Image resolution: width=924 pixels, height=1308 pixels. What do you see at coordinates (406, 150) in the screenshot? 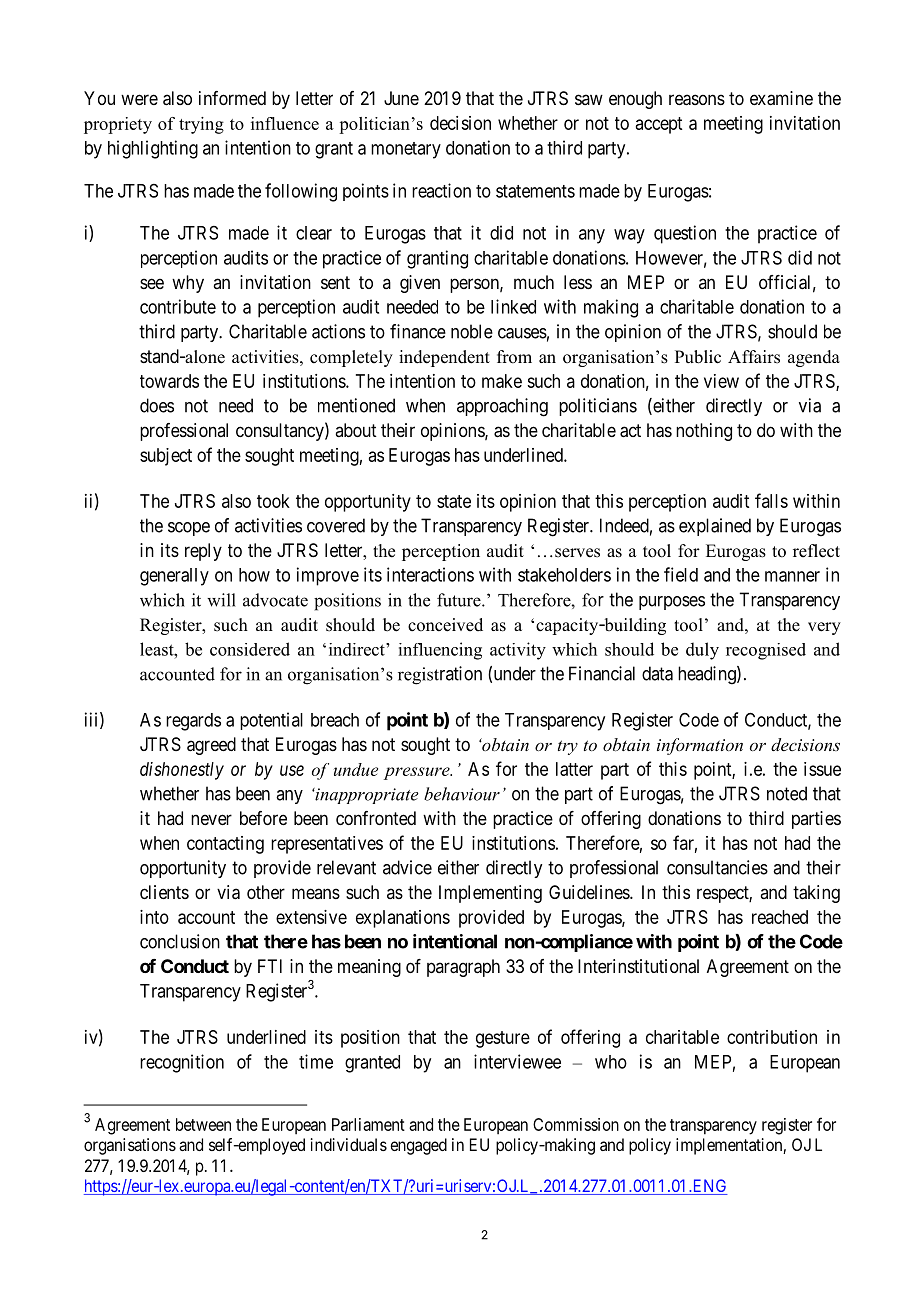
I see `monetary` at bounding box center [406, 150].
